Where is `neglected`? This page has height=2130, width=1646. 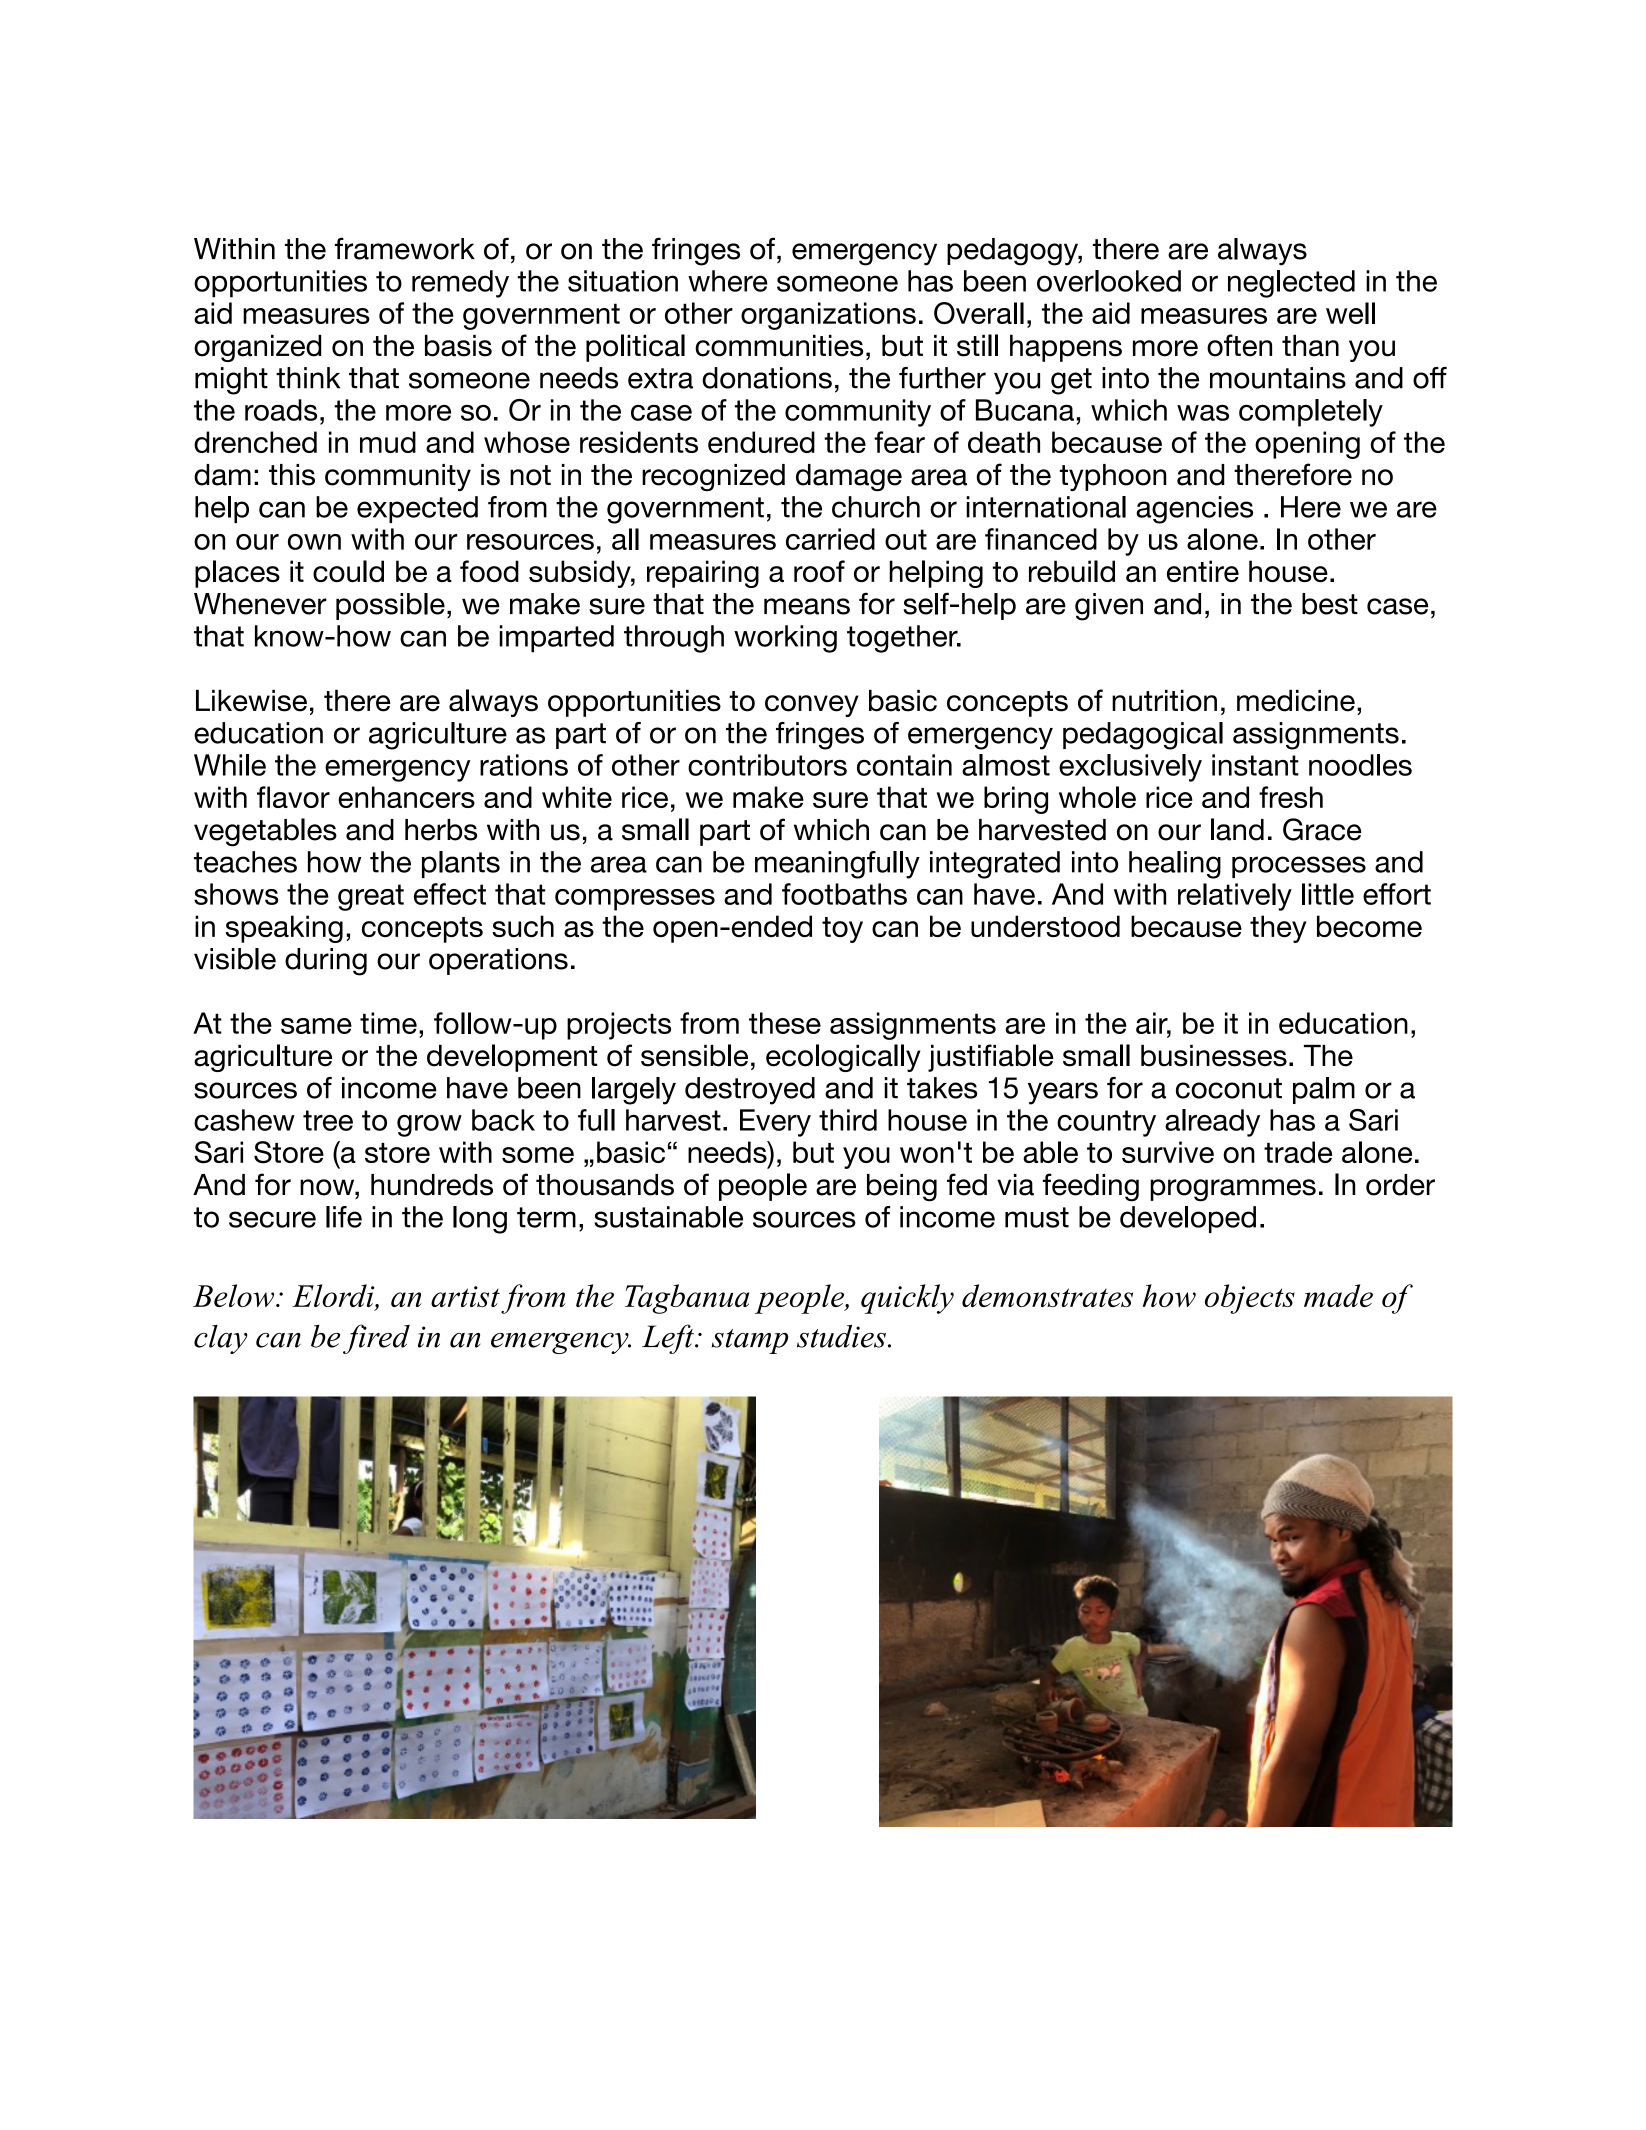
neglected is located at coordinates (1291, 284).
